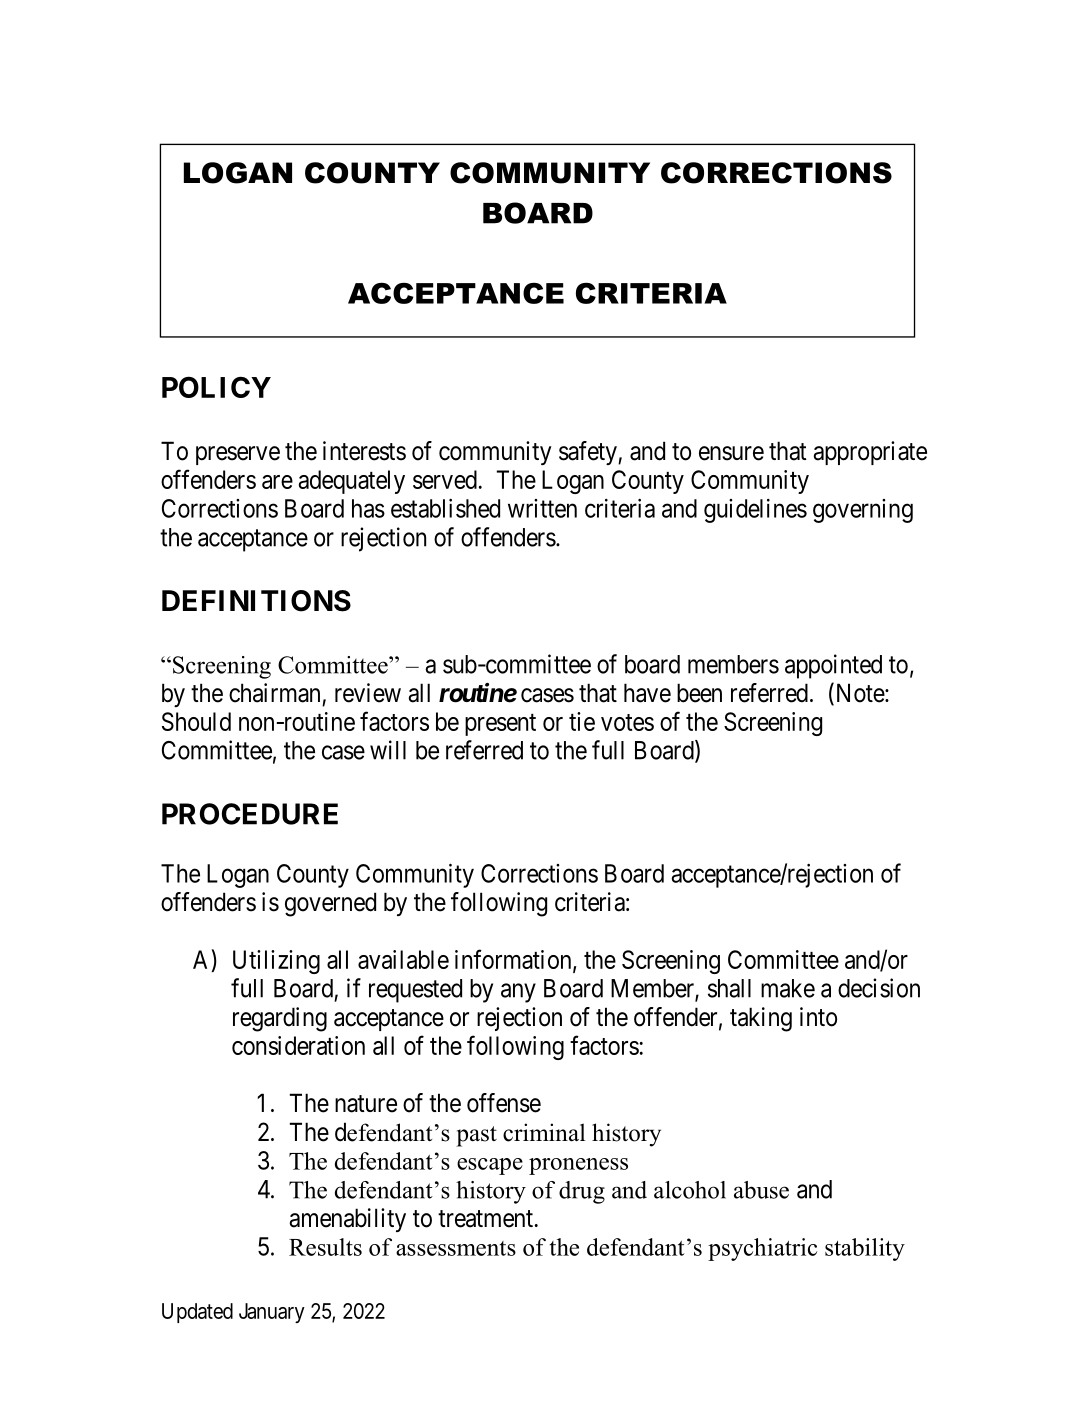 The height and width of the screenshot is (1412, 1091). I want to click on information, so click(514, 960).
